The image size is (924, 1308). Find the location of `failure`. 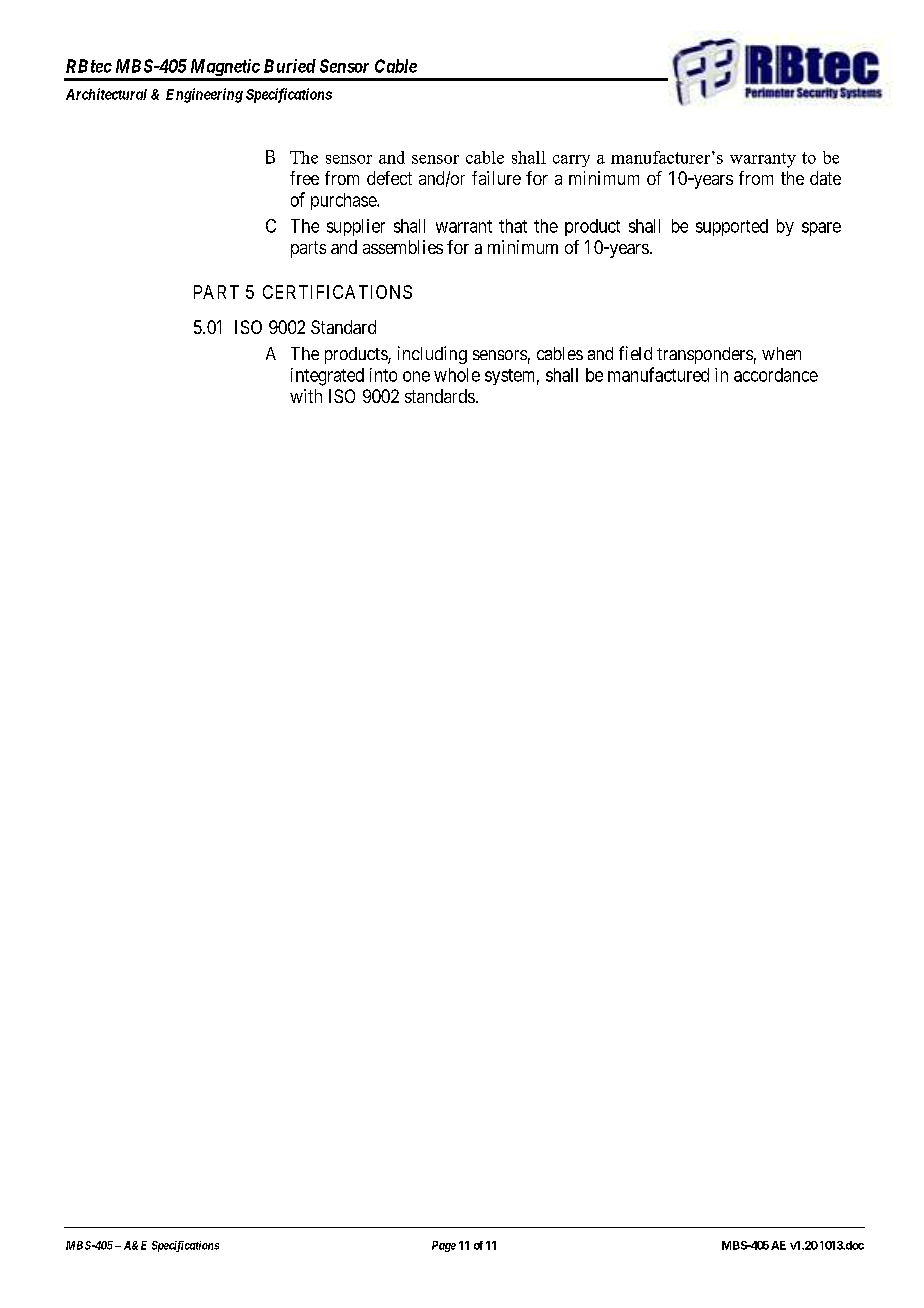

failure is located at coordinates (496, 178).
